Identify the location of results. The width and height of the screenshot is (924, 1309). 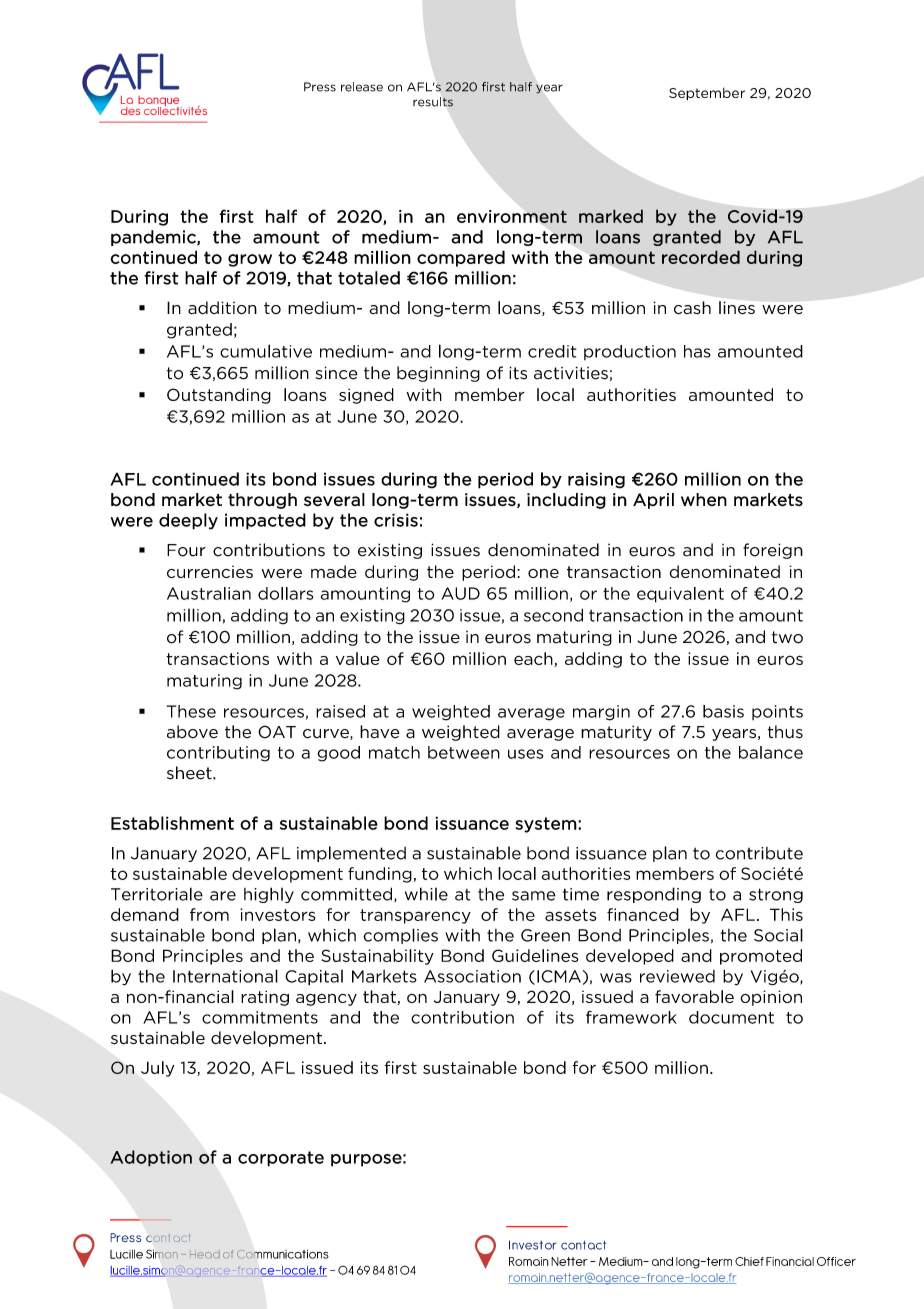
(433, 102).
